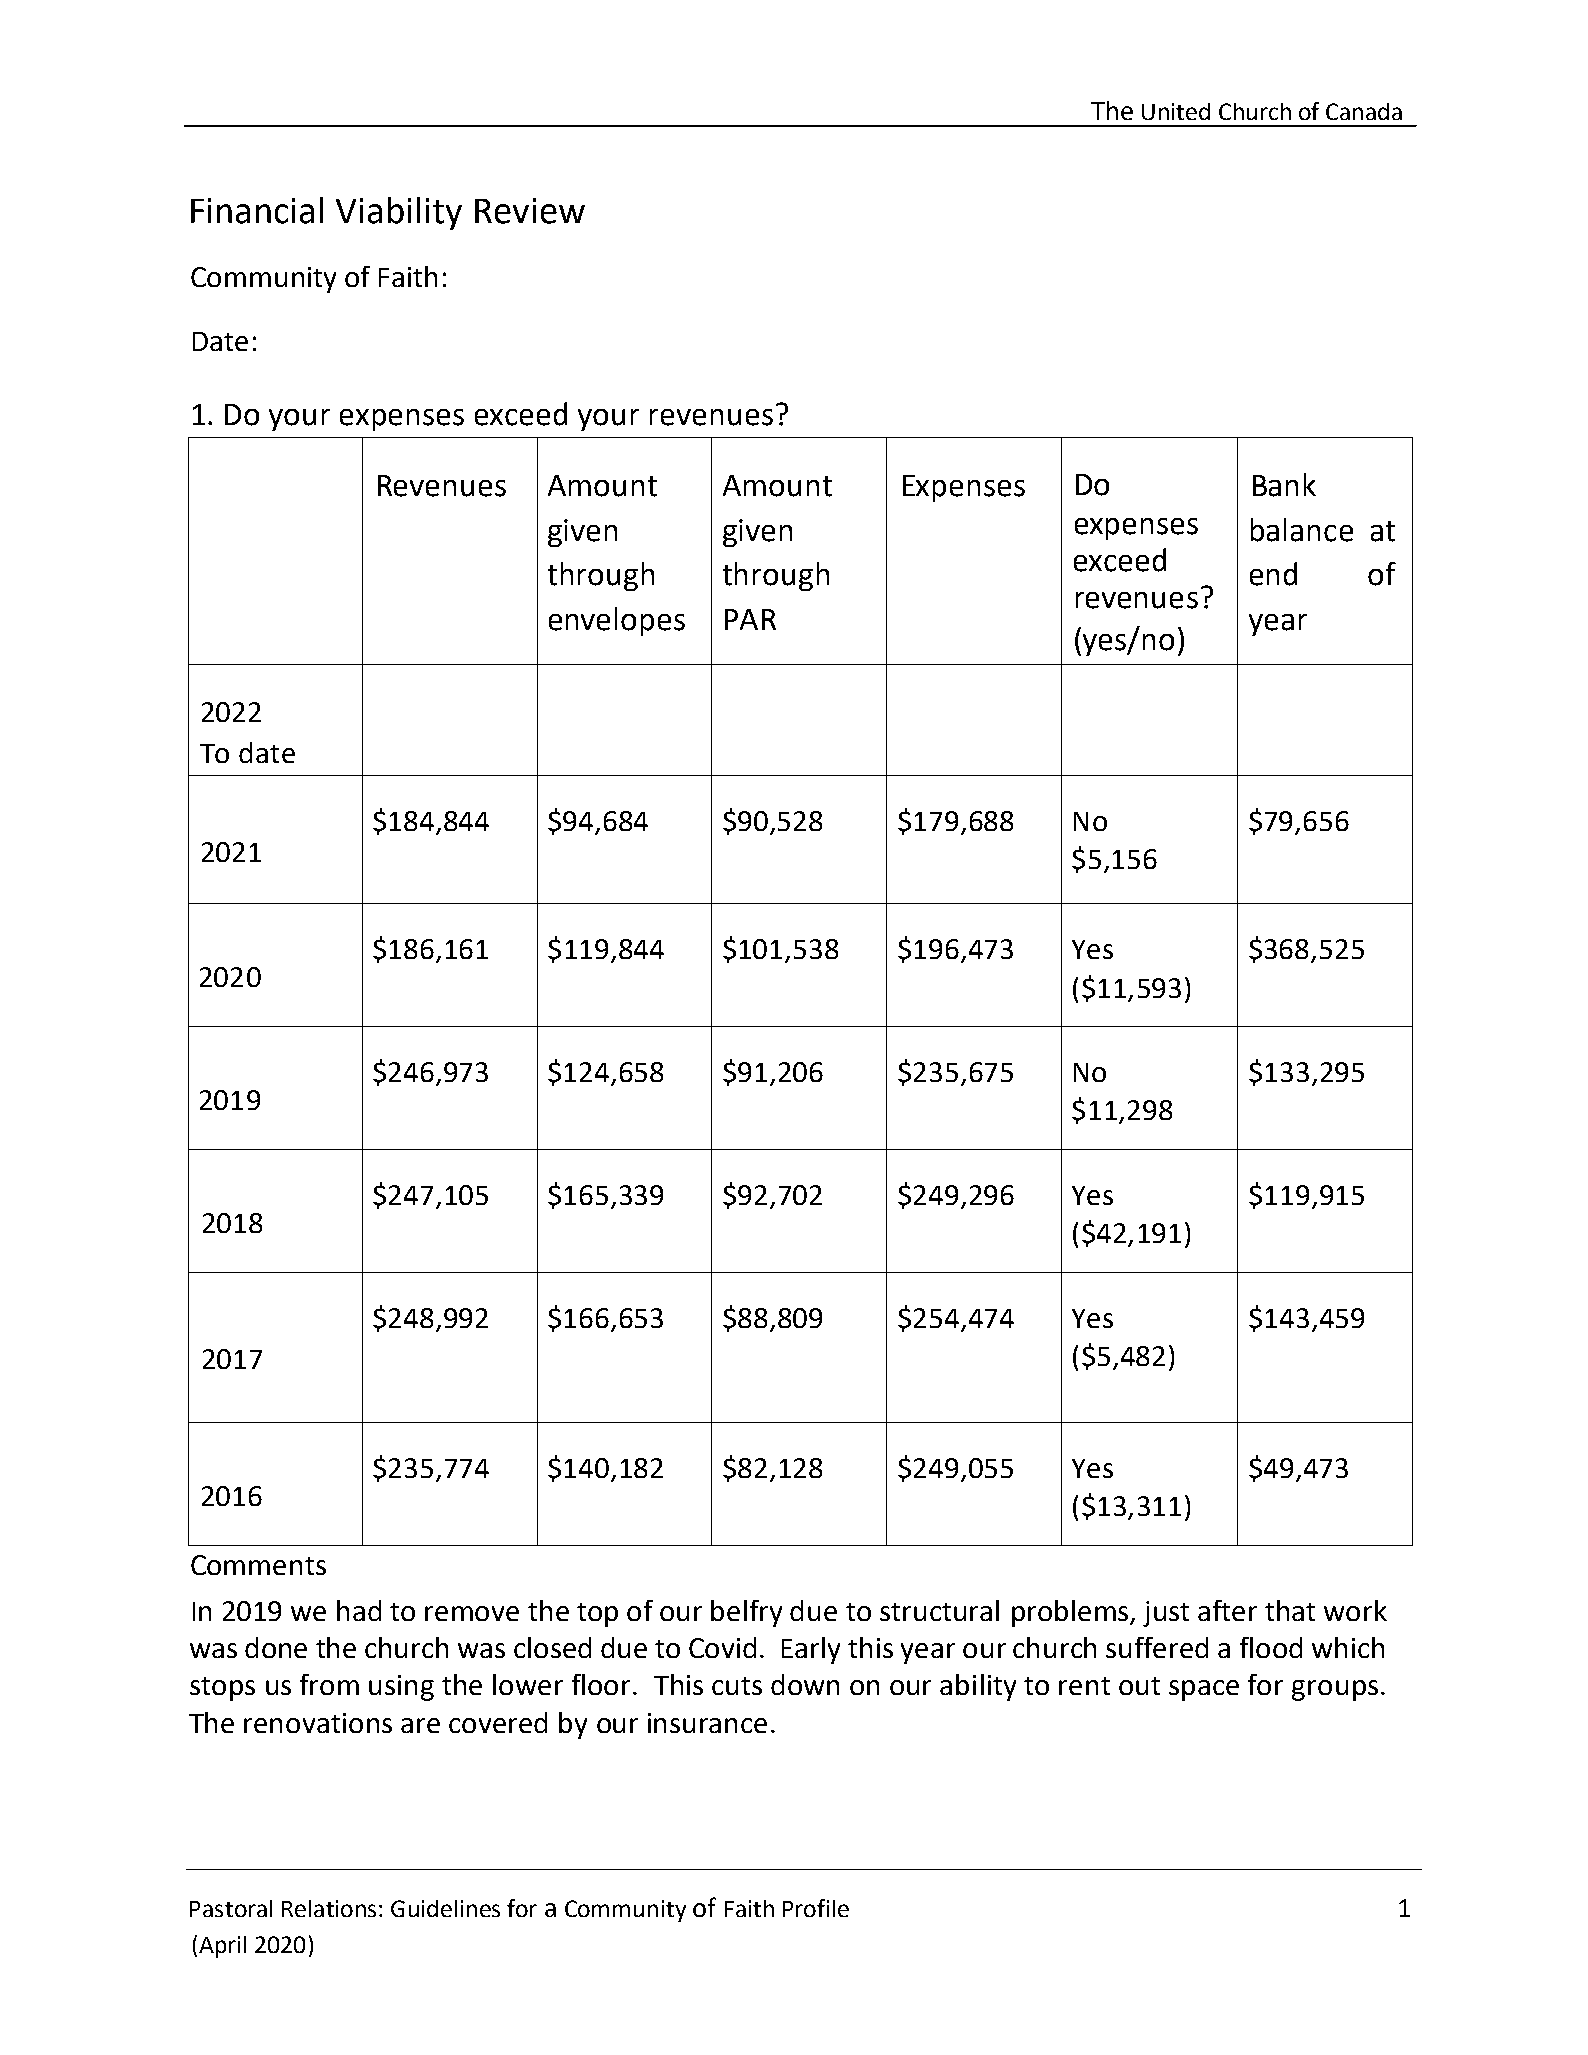 This screenshot has width=1588, height=2055. I want to click on United, so click(1176, 111).
